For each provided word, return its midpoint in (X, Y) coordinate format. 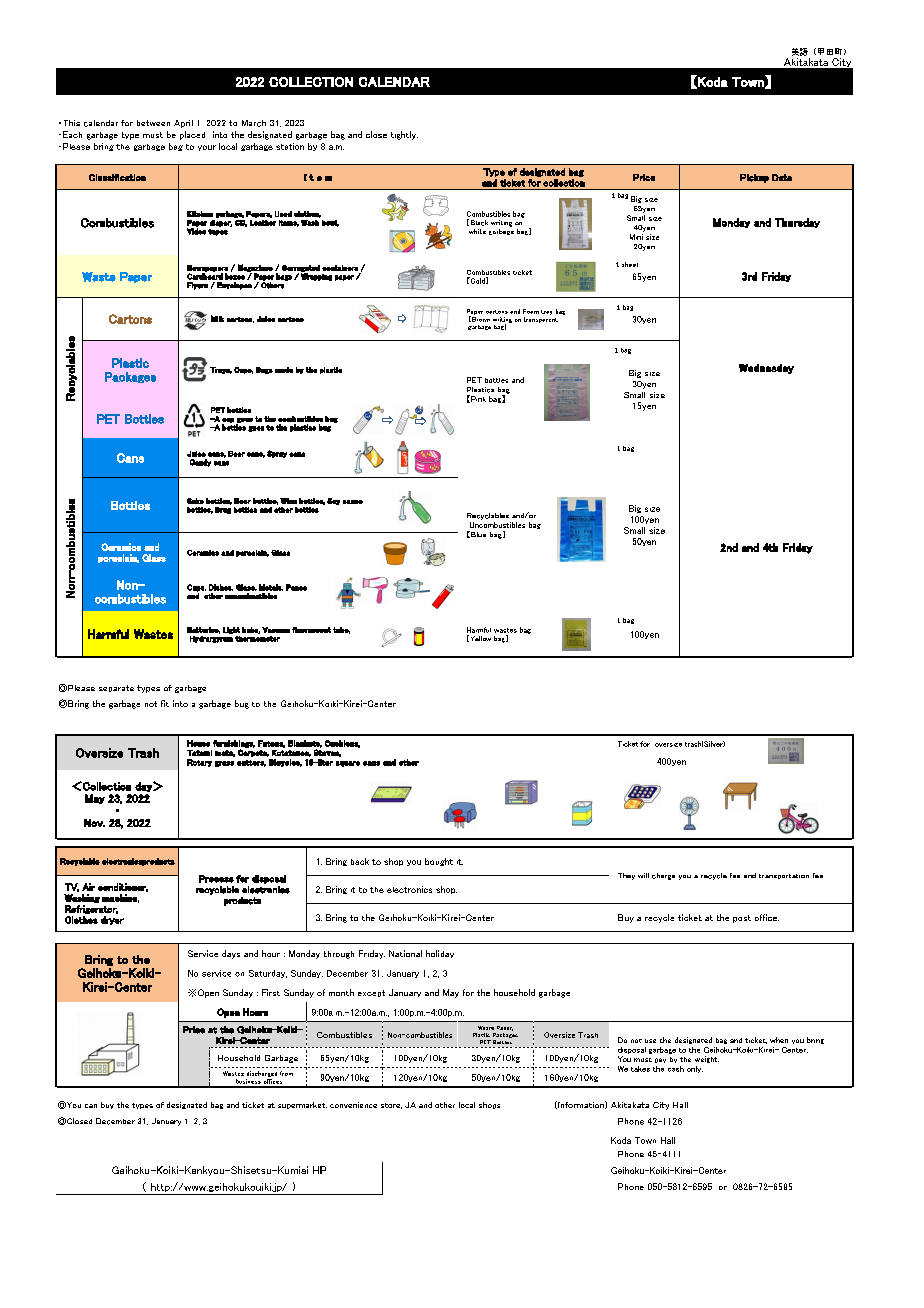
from (286, 1073)
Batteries (203, 630)
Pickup (754, 178)
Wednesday (766, 369)
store (391, 1106)
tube (341, 630)
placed (192, 135)
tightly (404, 135)
